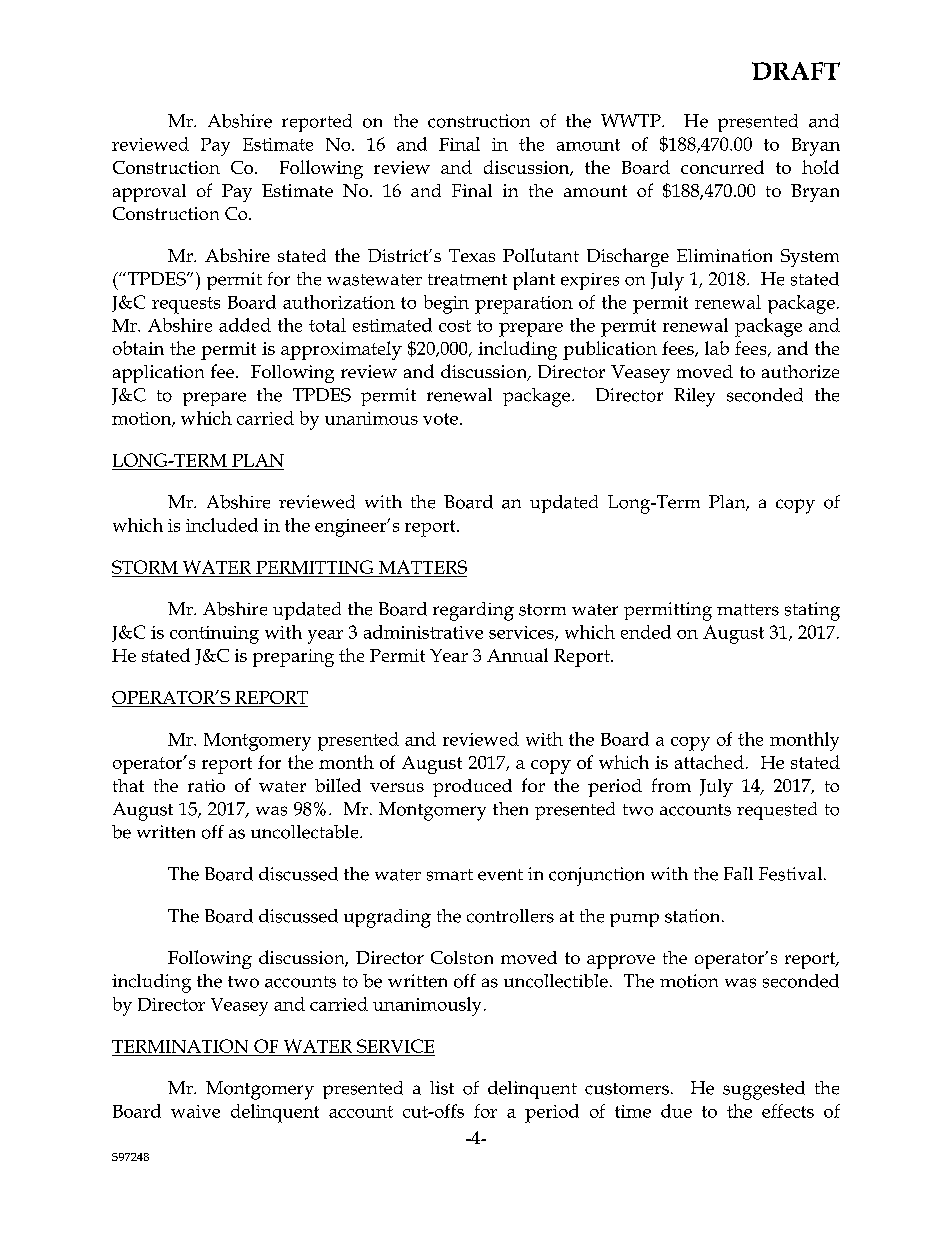 The image size is (952, 1233). Describe the element at coordinates (442, 1088) in the screenshot. I see `list` at that location.
